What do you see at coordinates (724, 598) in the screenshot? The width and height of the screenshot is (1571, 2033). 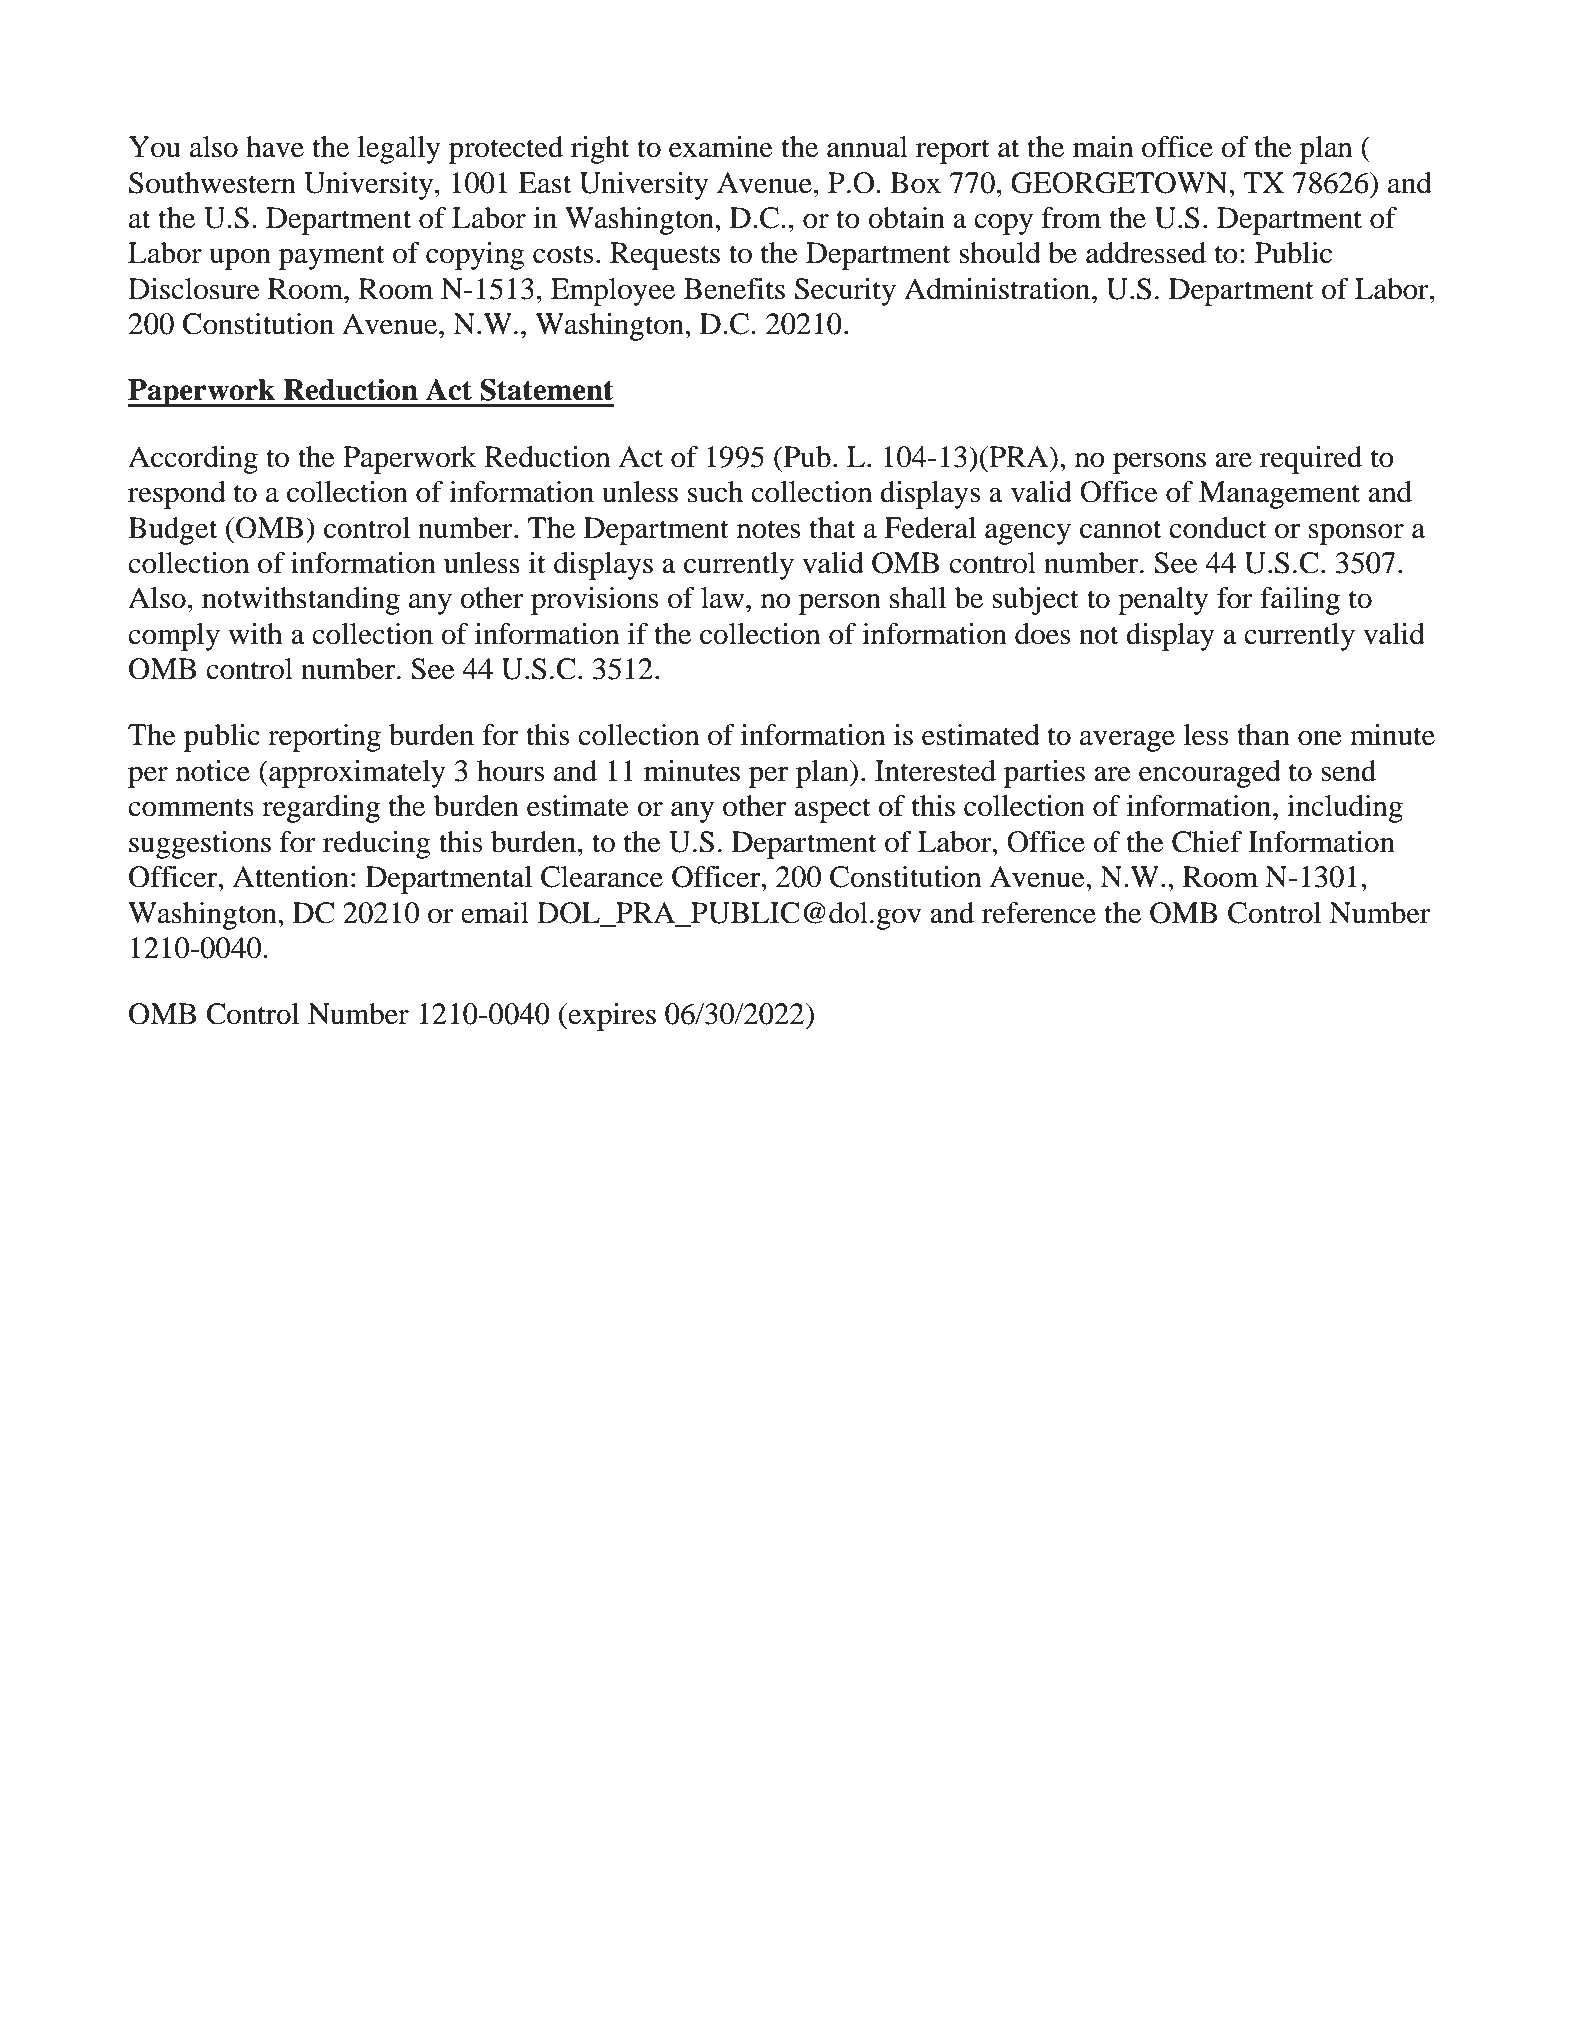 I see `law` at bounding box center [724, 598].
